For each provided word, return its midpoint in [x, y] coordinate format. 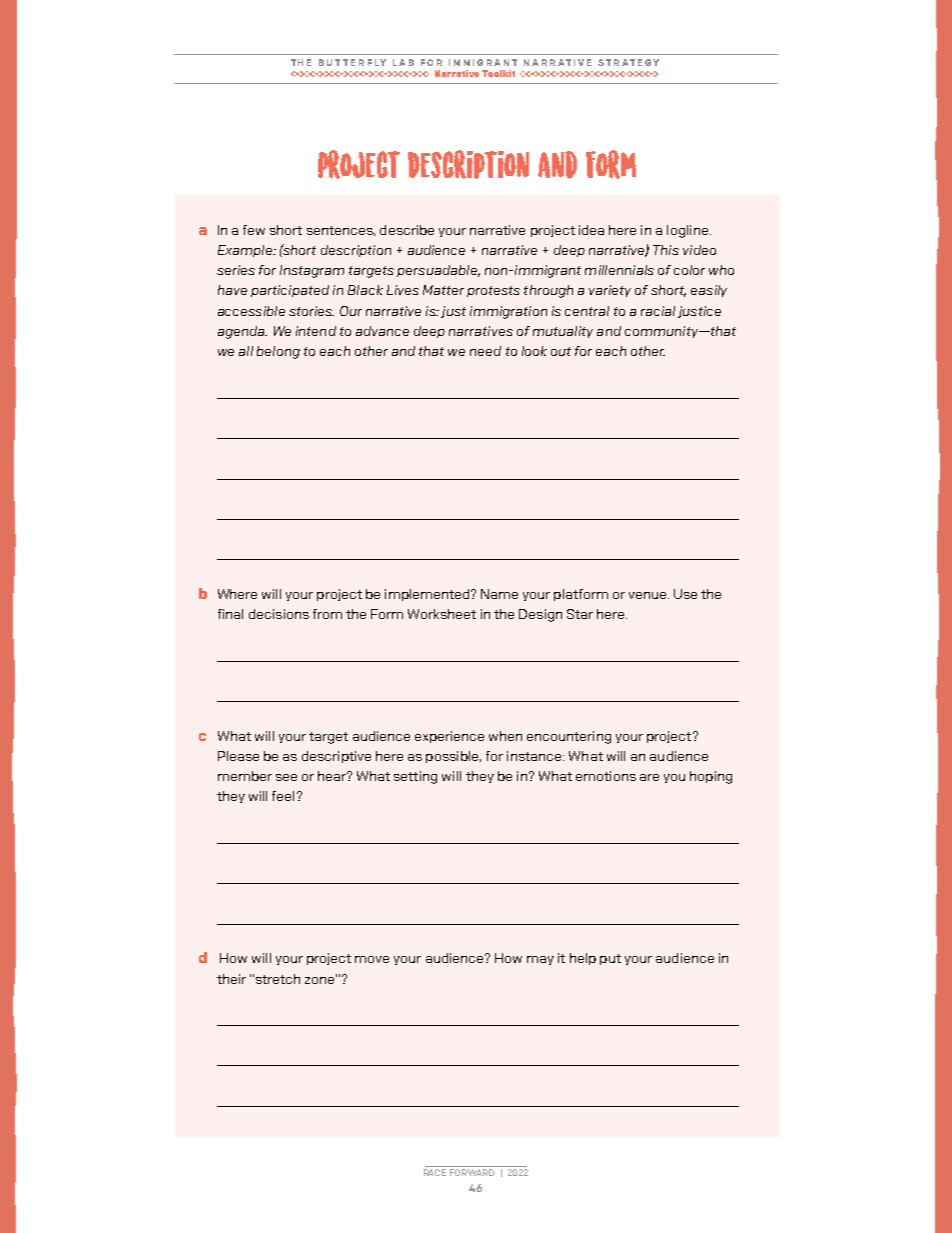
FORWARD [472, 1172]
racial [658, 311]
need [485, 351]
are [649, 777]
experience [449, 737]
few [254, 230]
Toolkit [498, 73]
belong [278, 352]
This [666, 250]
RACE [435, 1172]
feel [283, 796]
